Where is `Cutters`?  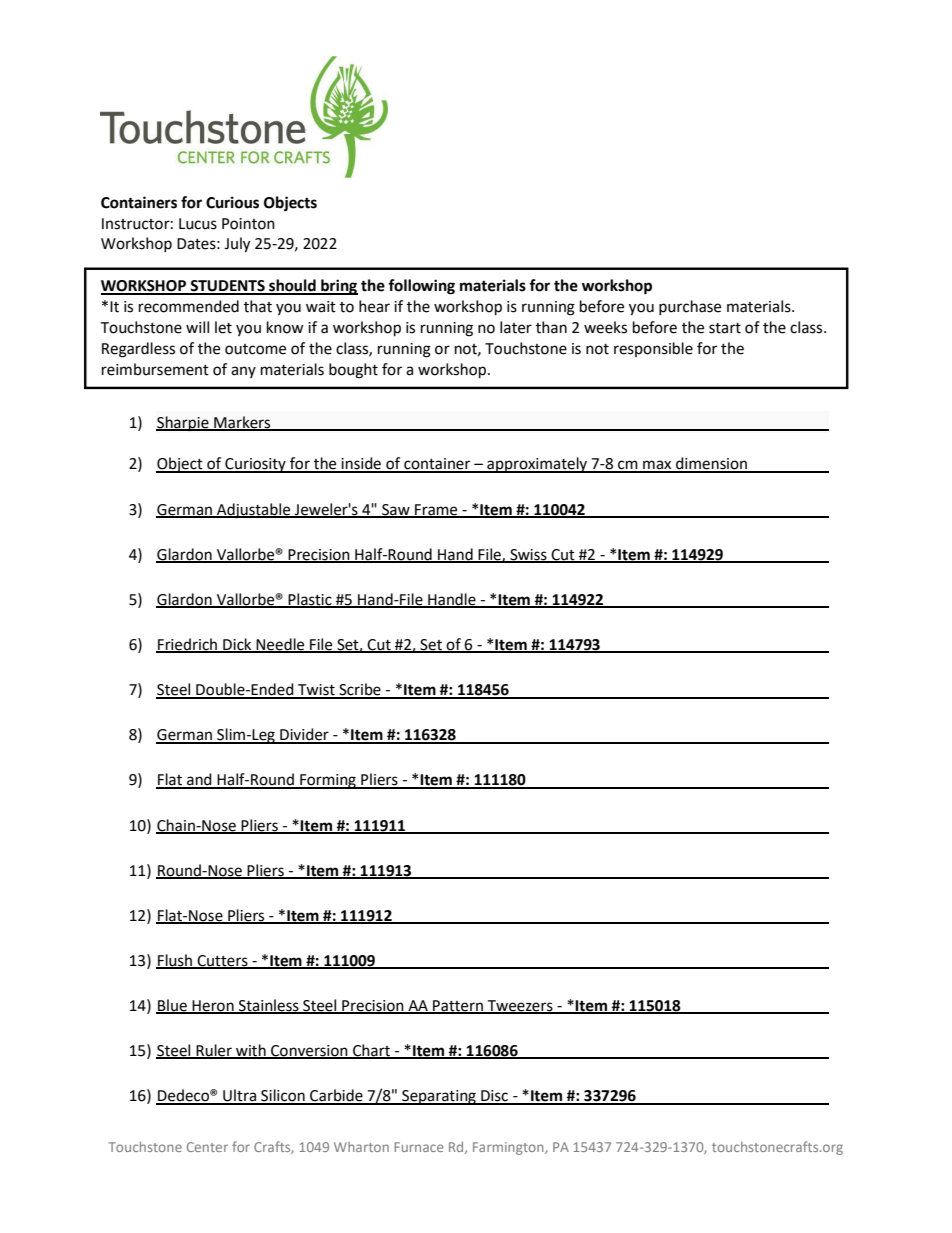
Cutters is located at coordinates (223, 961).
